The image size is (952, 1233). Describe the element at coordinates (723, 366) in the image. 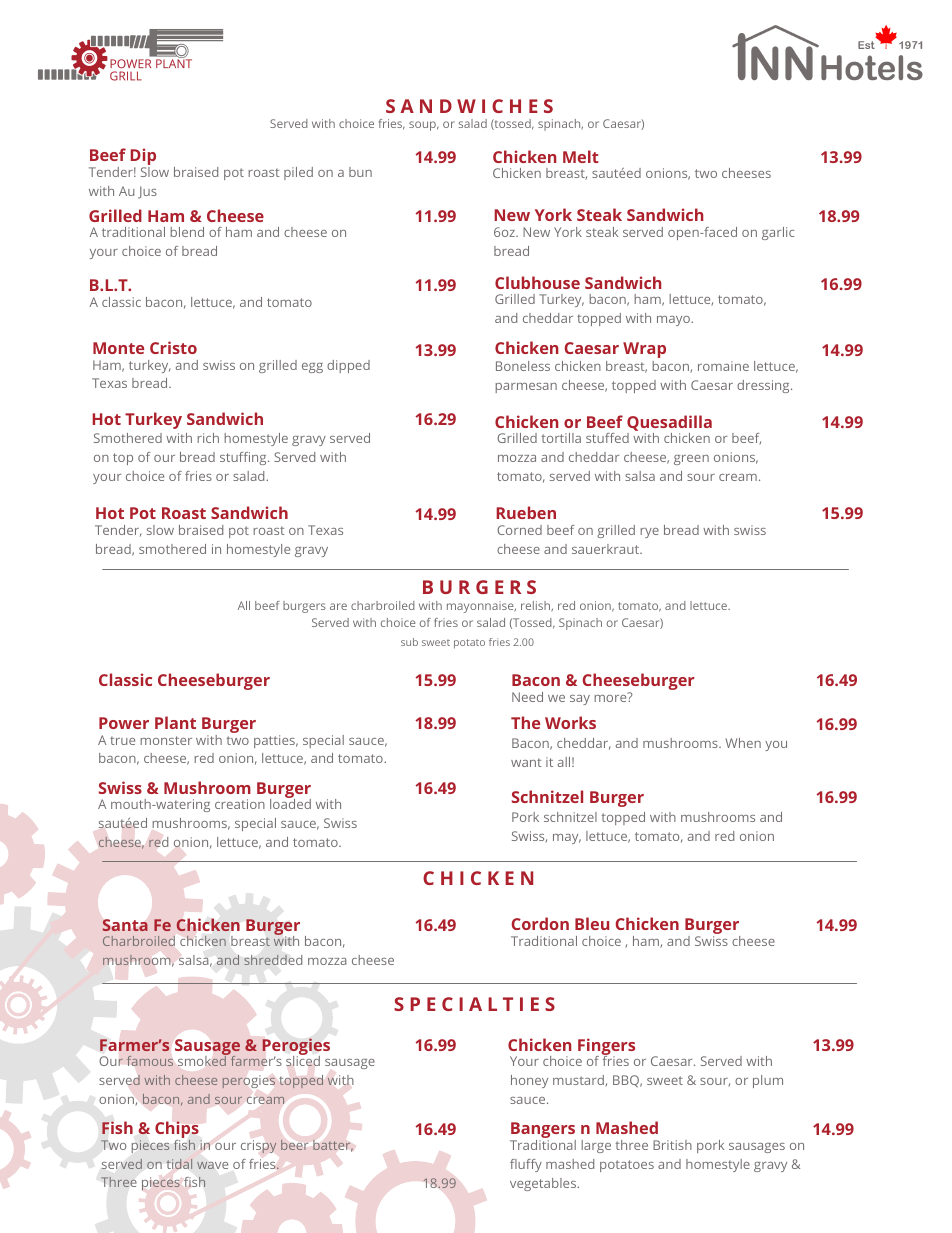

I see `romaine` at that location.
